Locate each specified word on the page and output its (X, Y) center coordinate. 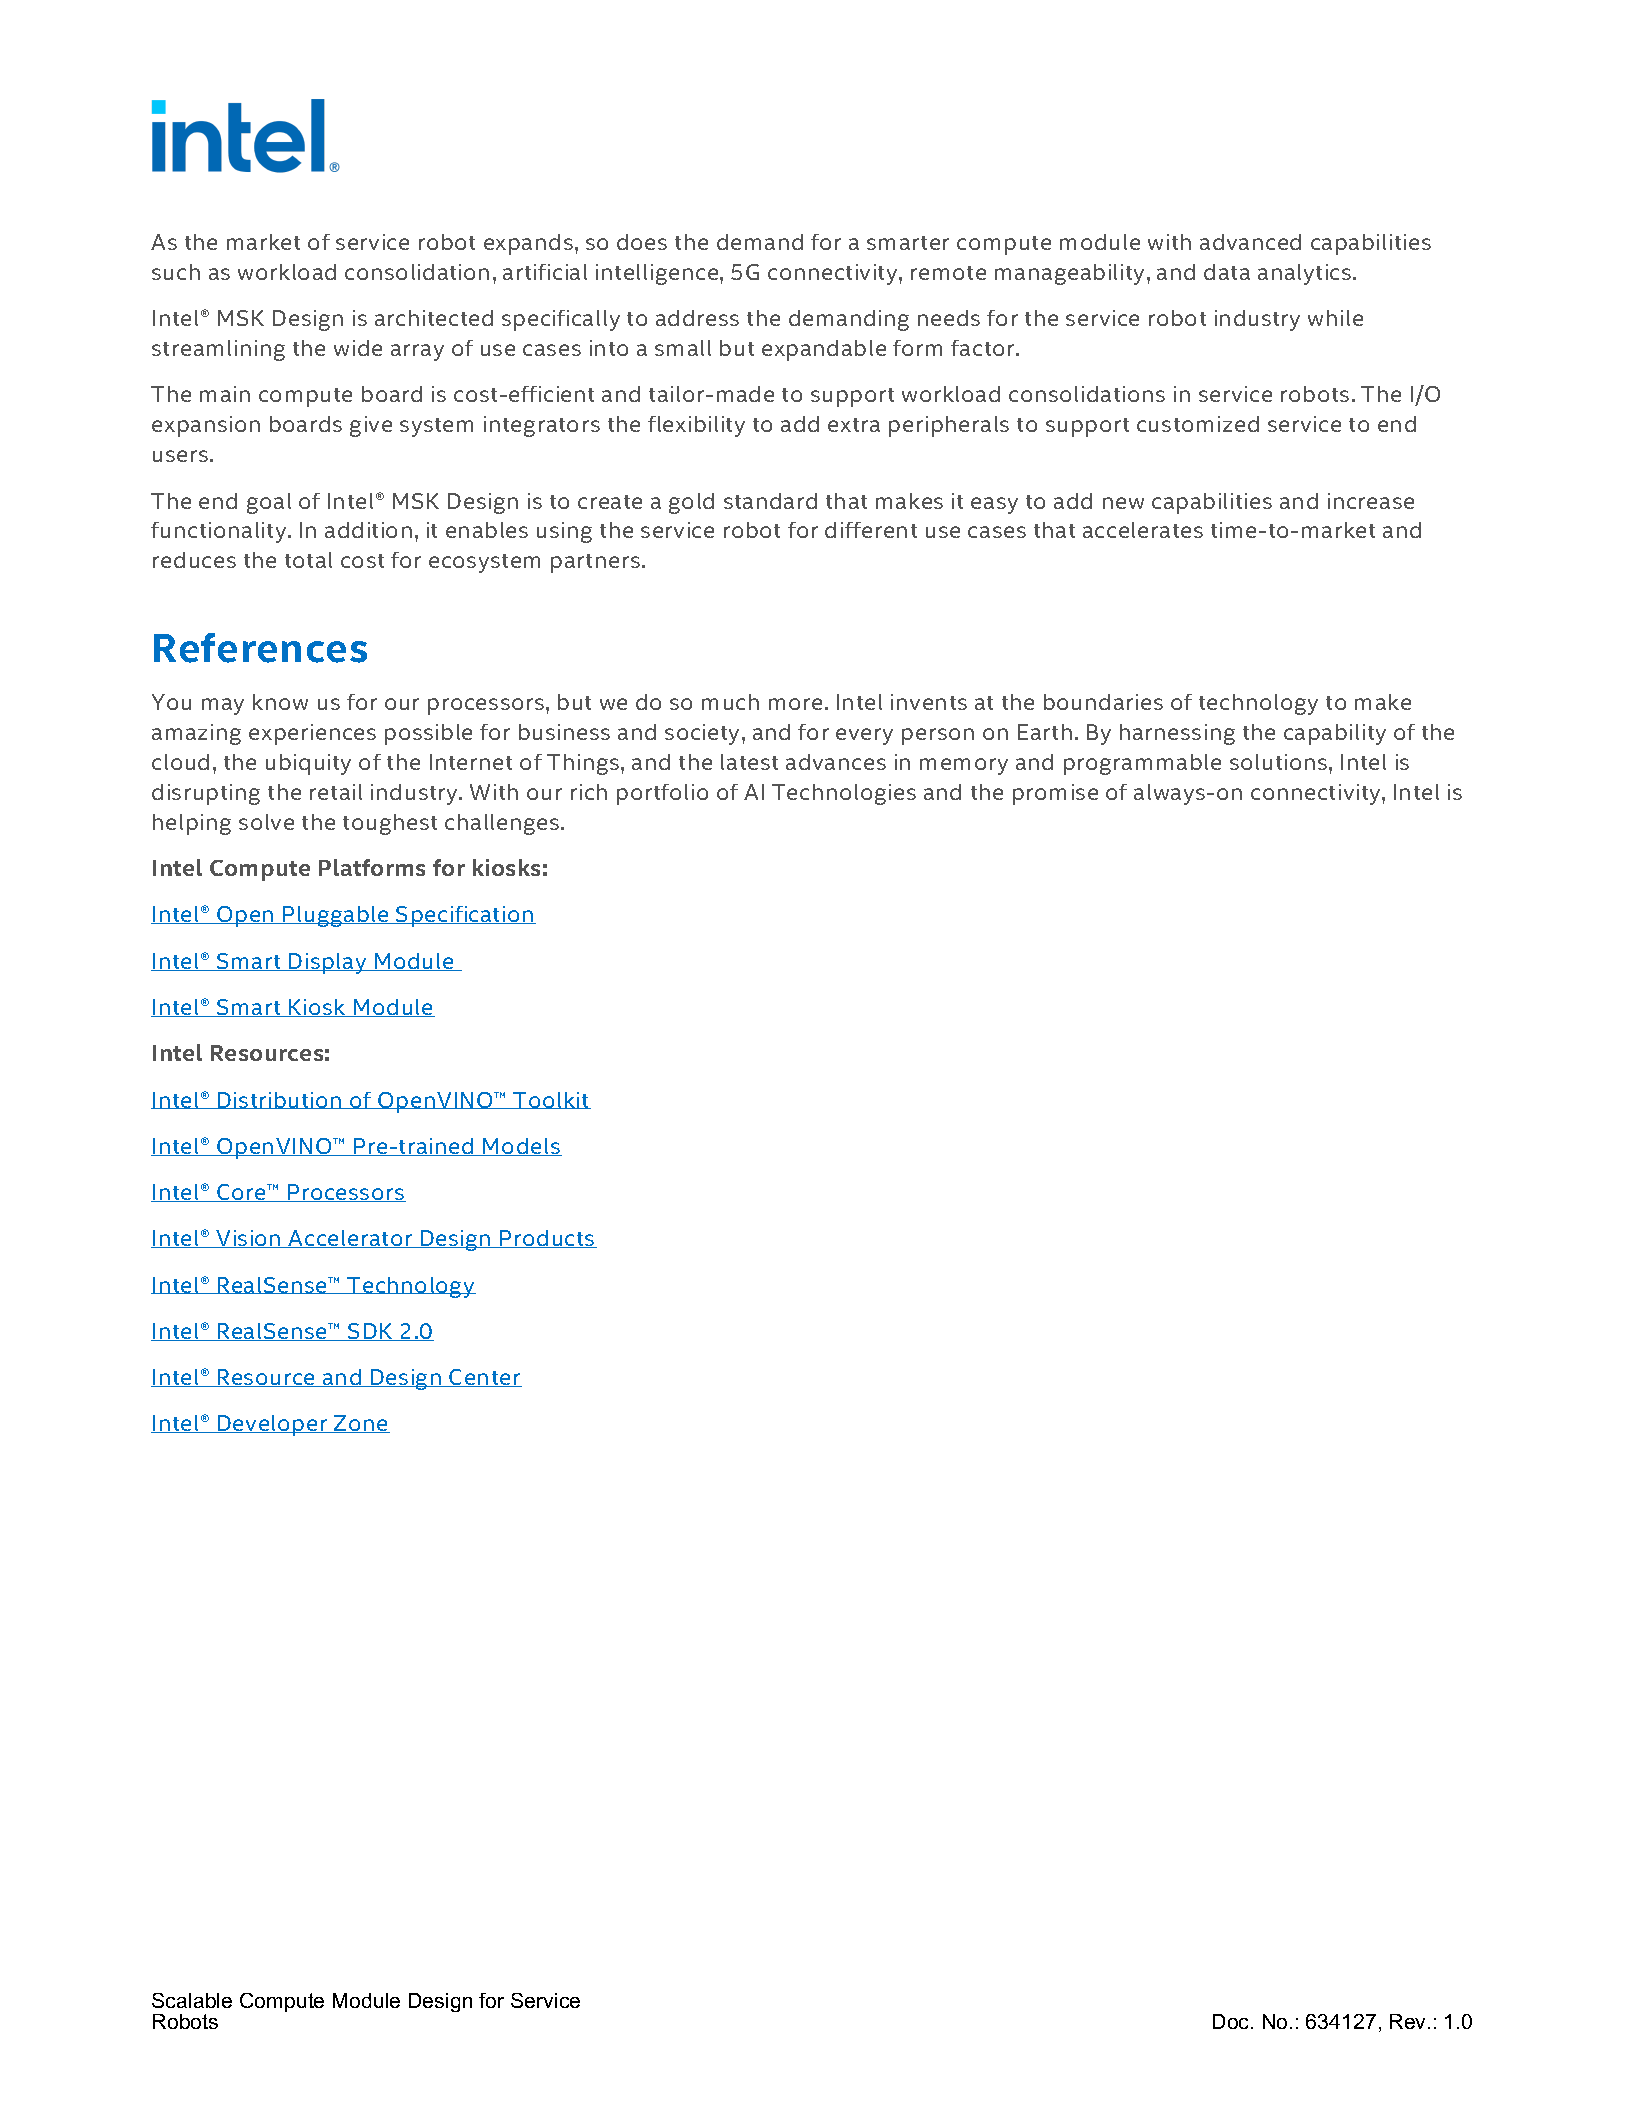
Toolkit (551, 1100)
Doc (1232, 2021)
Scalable (192, 2000)
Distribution (280, 1100)
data (1227, 272)
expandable (824, 350)
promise (1055, 794)
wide (358, 348)
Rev (1409, 2021)
